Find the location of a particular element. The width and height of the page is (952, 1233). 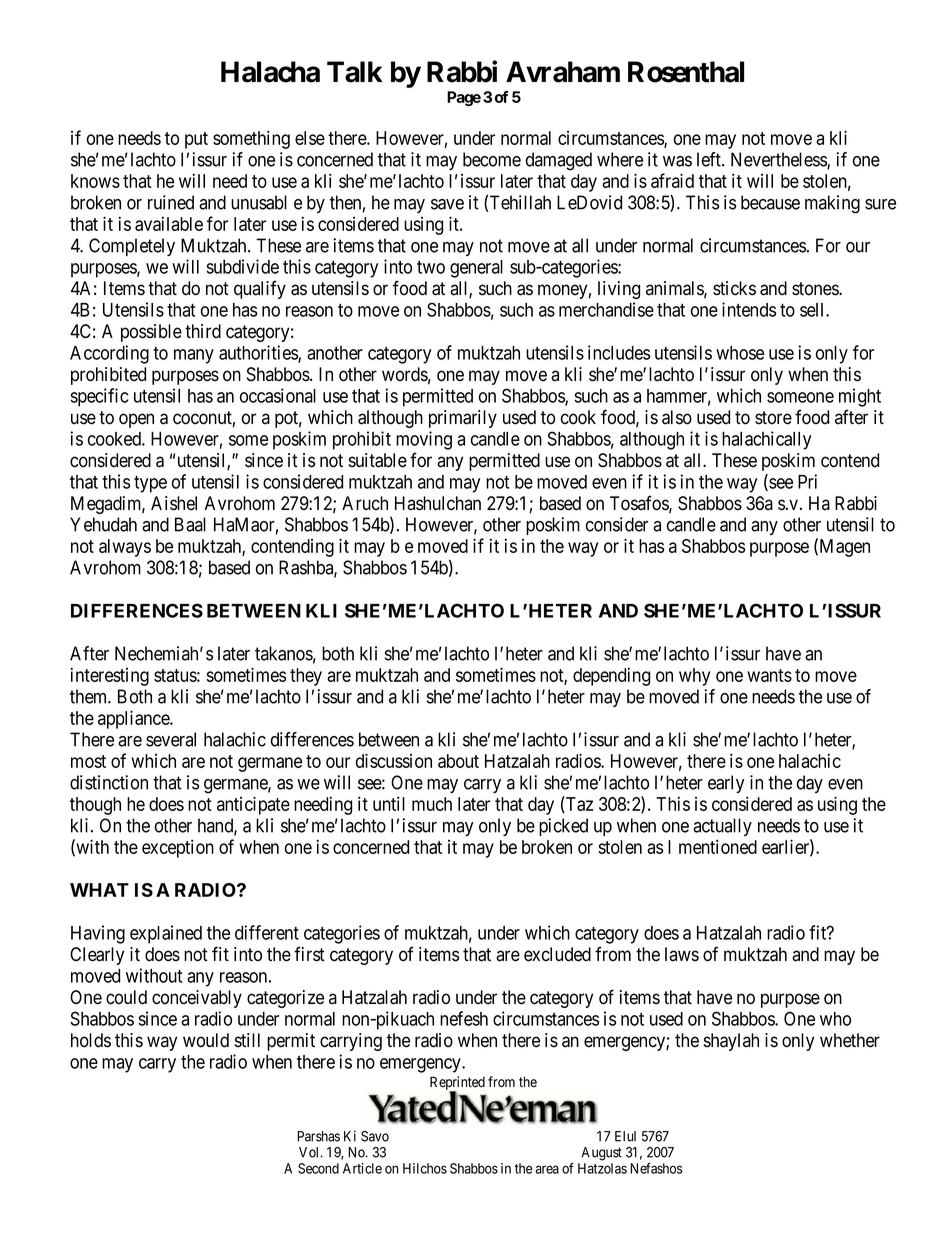

store is located at coordinates (773, 418).
